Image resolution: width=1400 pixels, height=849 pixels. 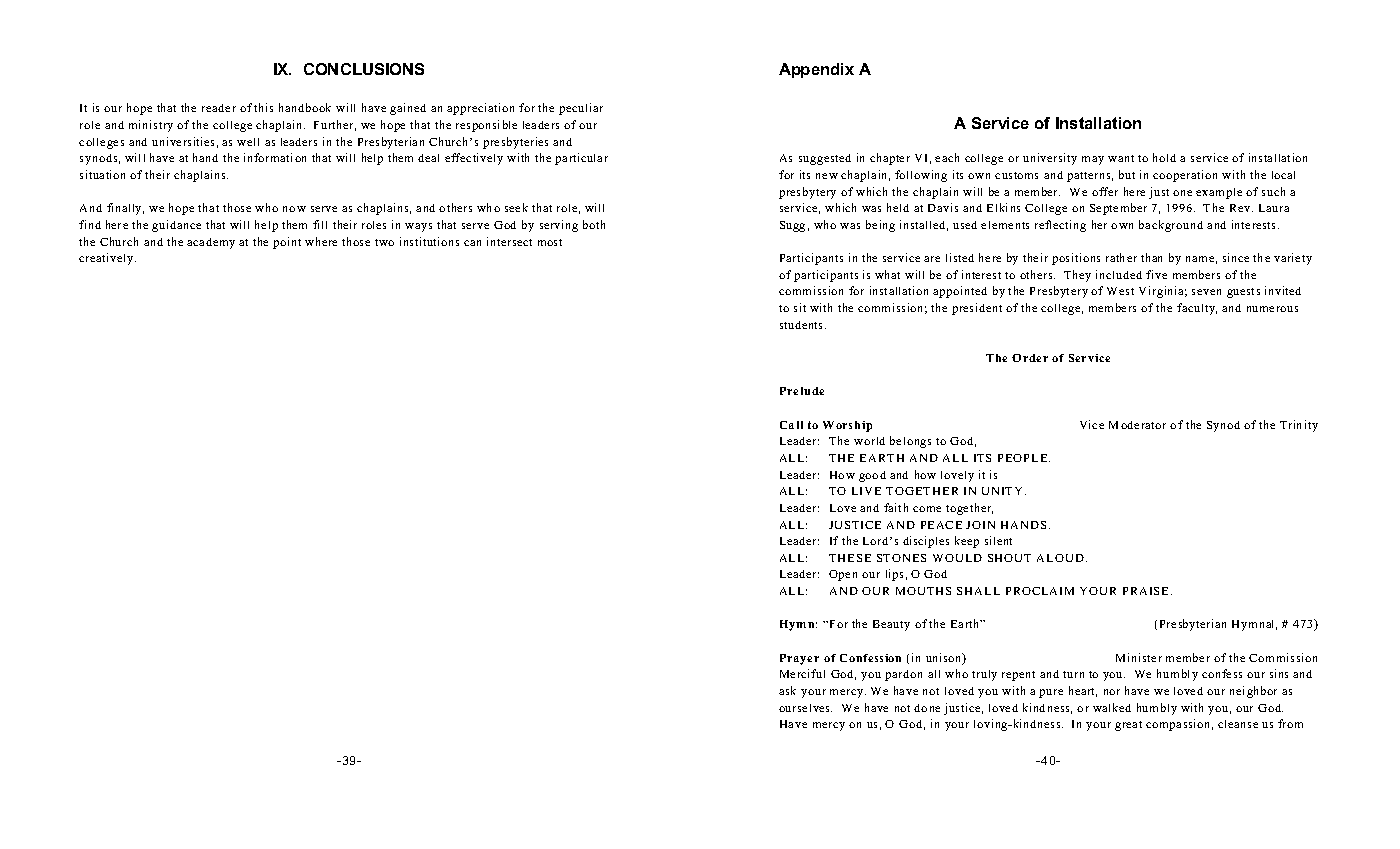 I want to click on ask, so click(x=787, y=690).
